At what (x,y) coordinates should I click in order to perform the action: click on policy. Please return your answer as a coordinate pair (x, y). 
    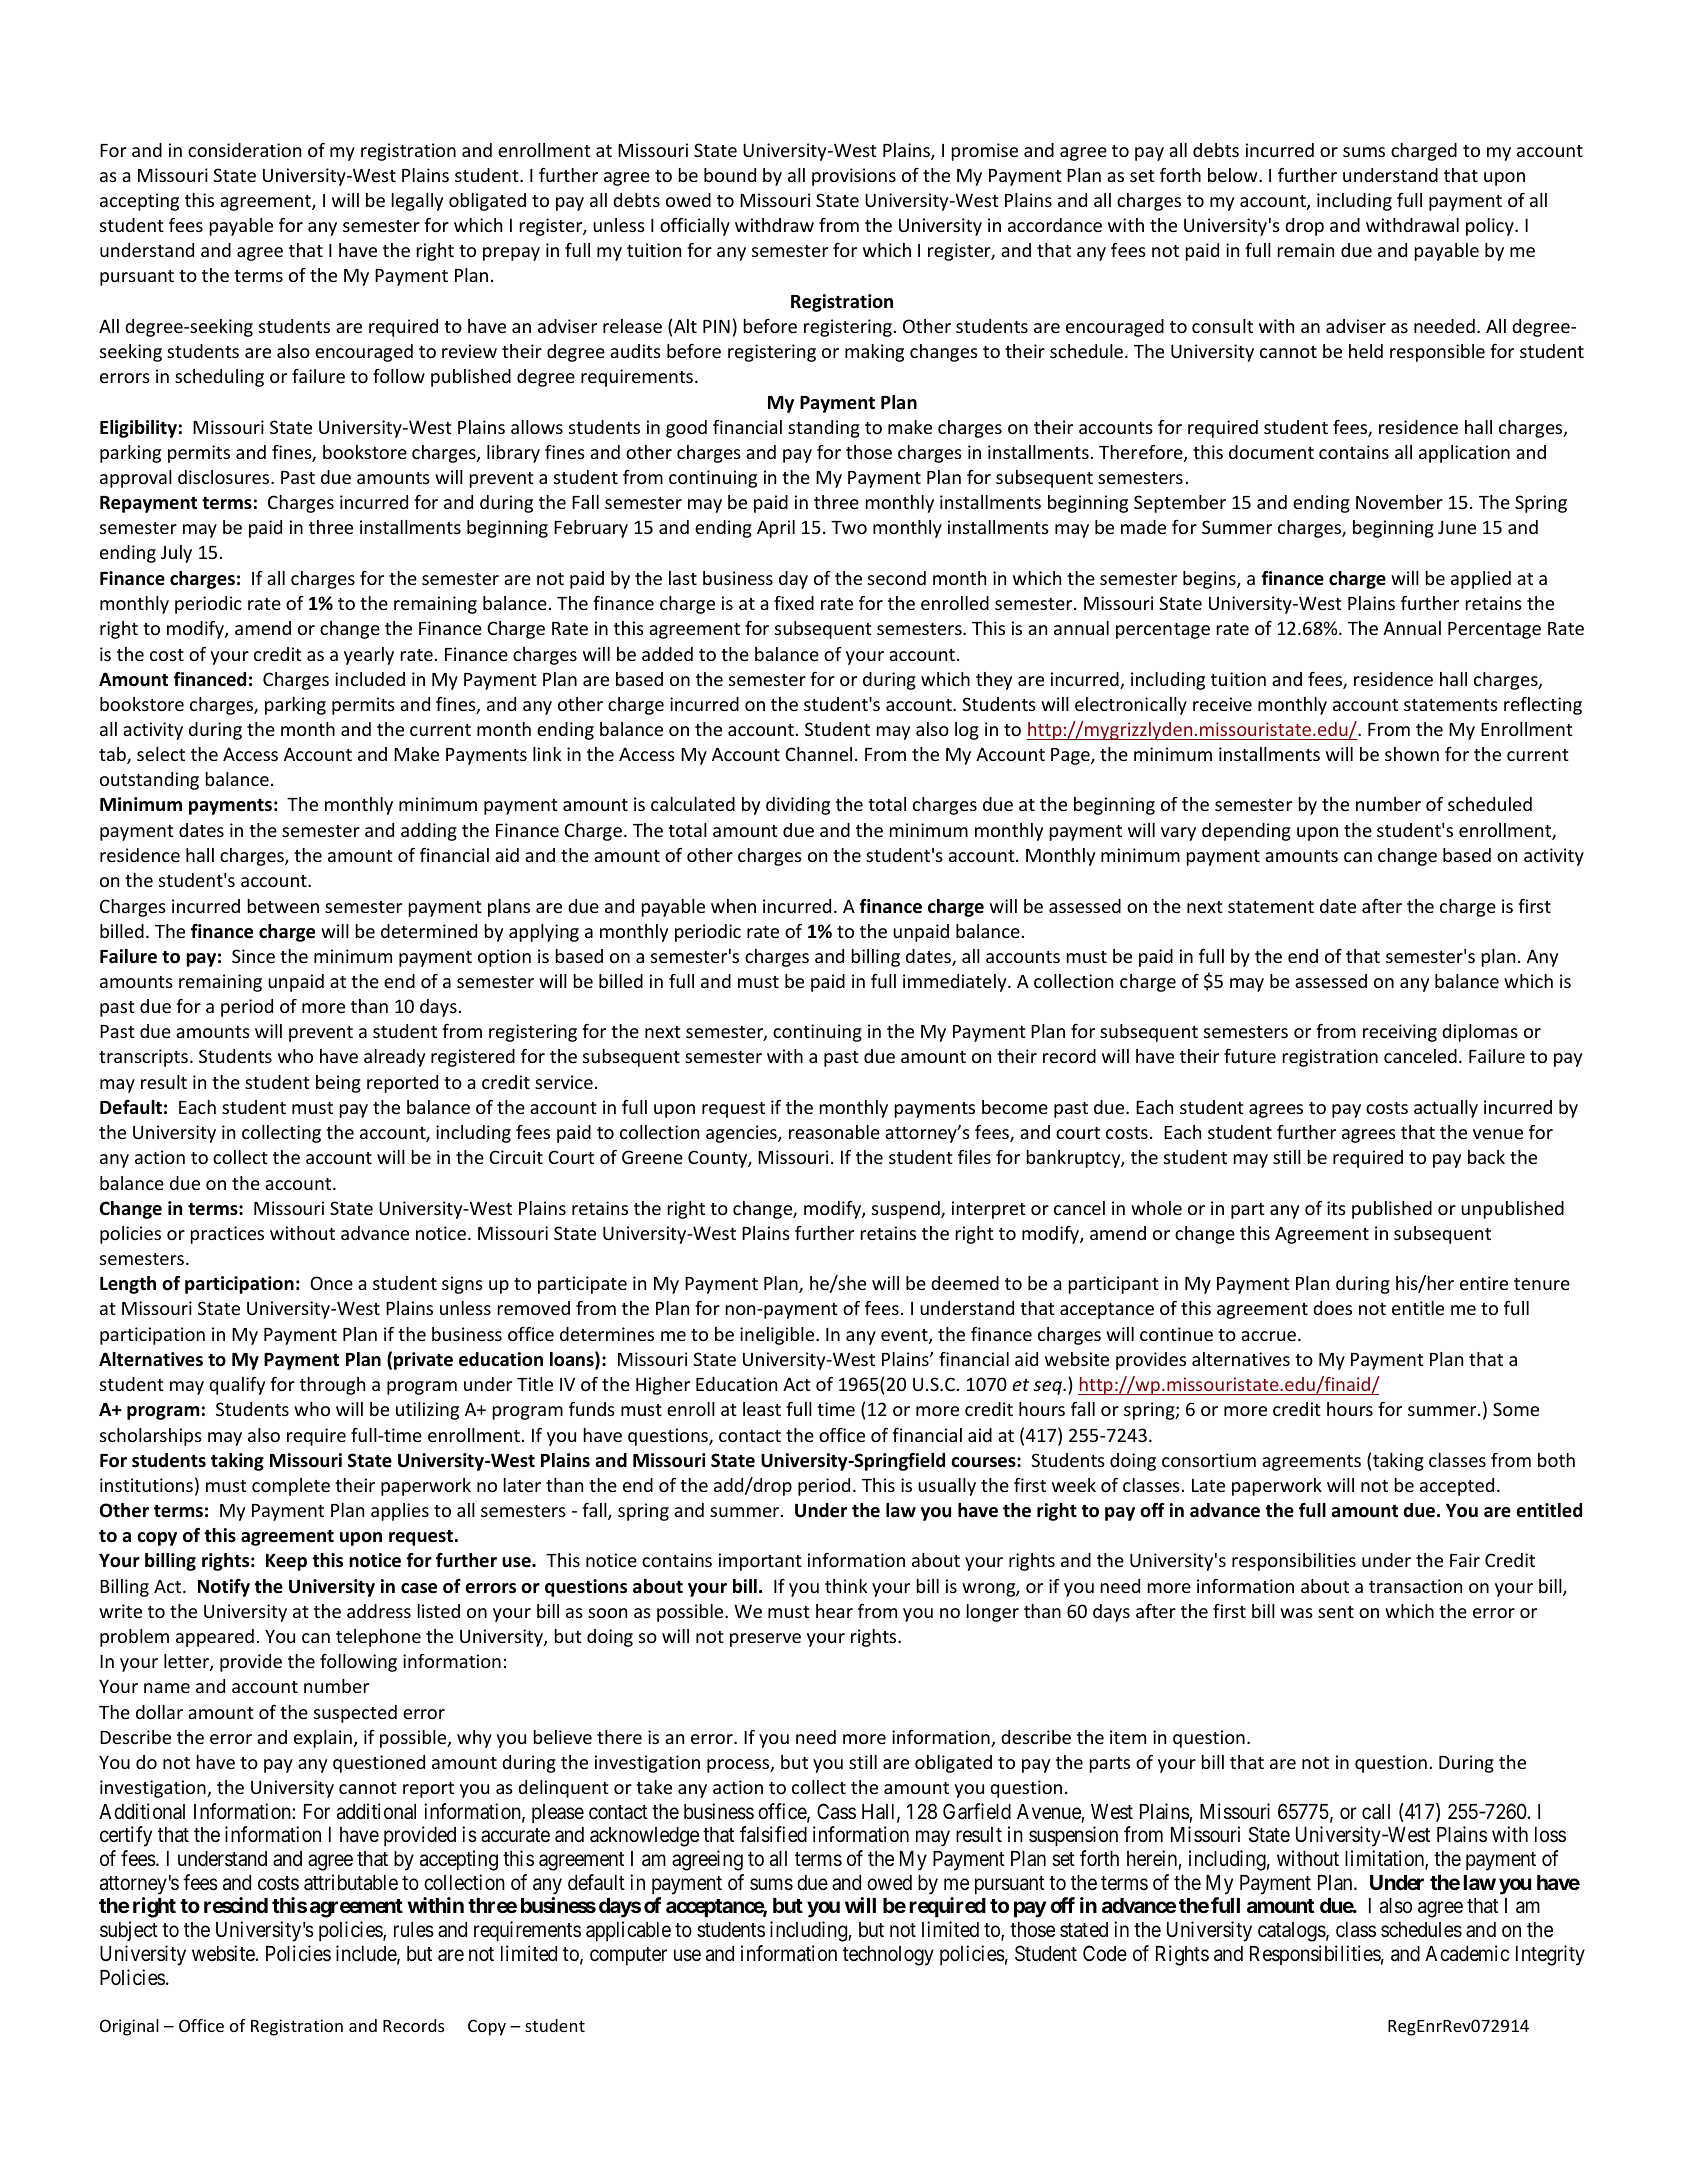
    Looking at the image, I should click on (1491, 227).
